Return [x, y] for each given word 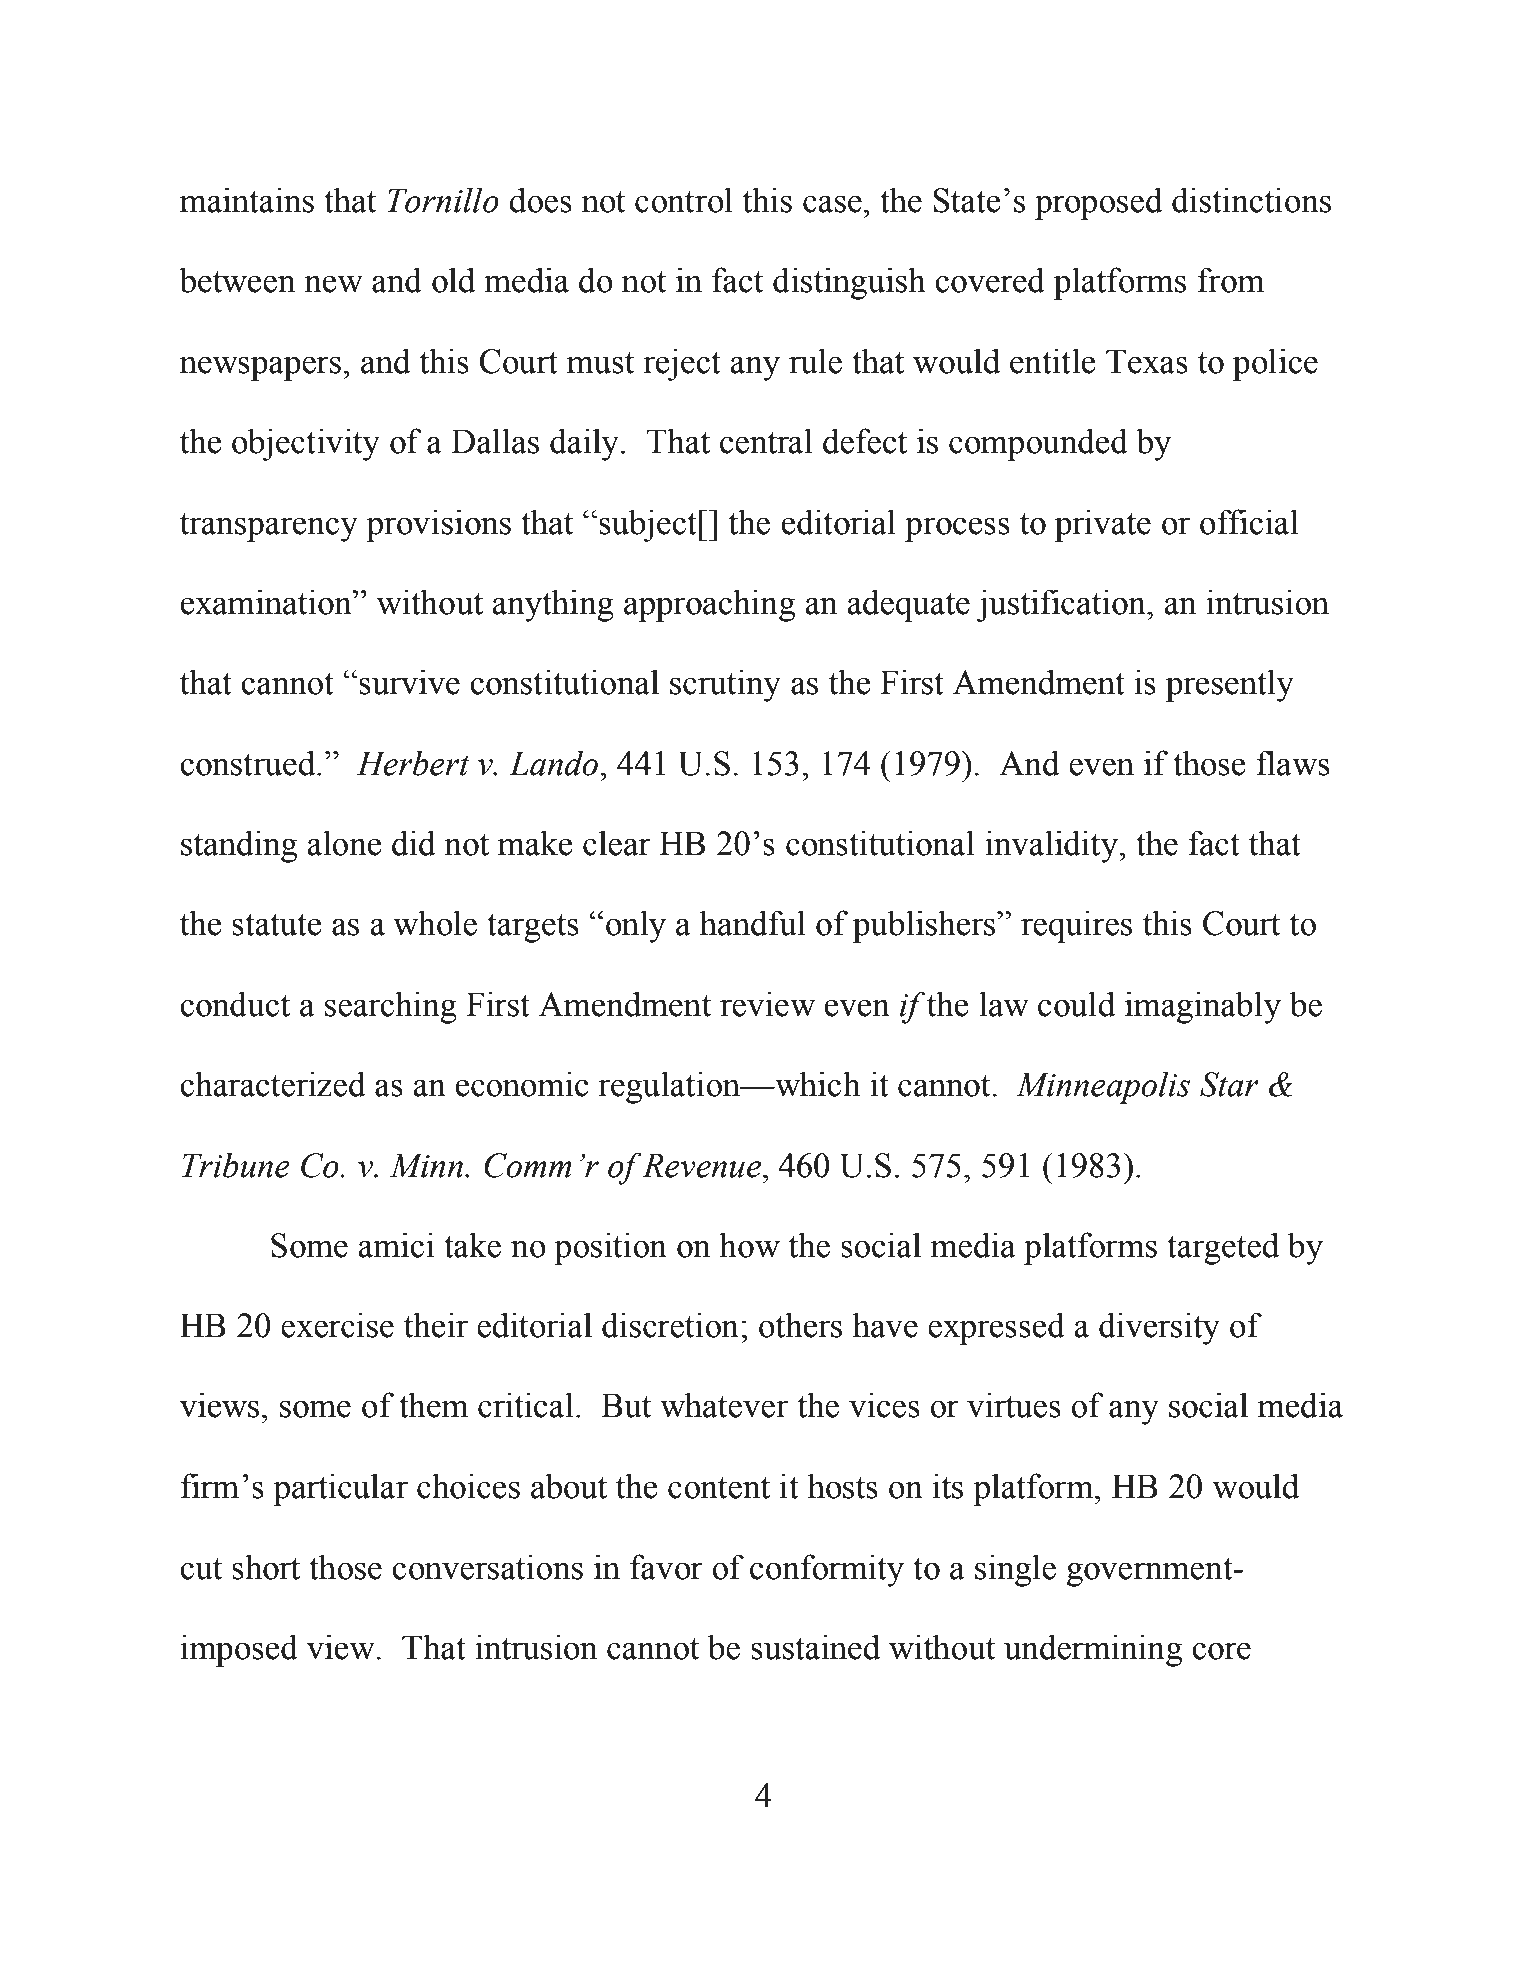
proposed [1099, 203]
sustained [815, 1647]
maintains [247, 200]
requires [1076, 926]
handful [753, 923]
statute [276, 925]
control [684, 200]
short [266, 1567]
